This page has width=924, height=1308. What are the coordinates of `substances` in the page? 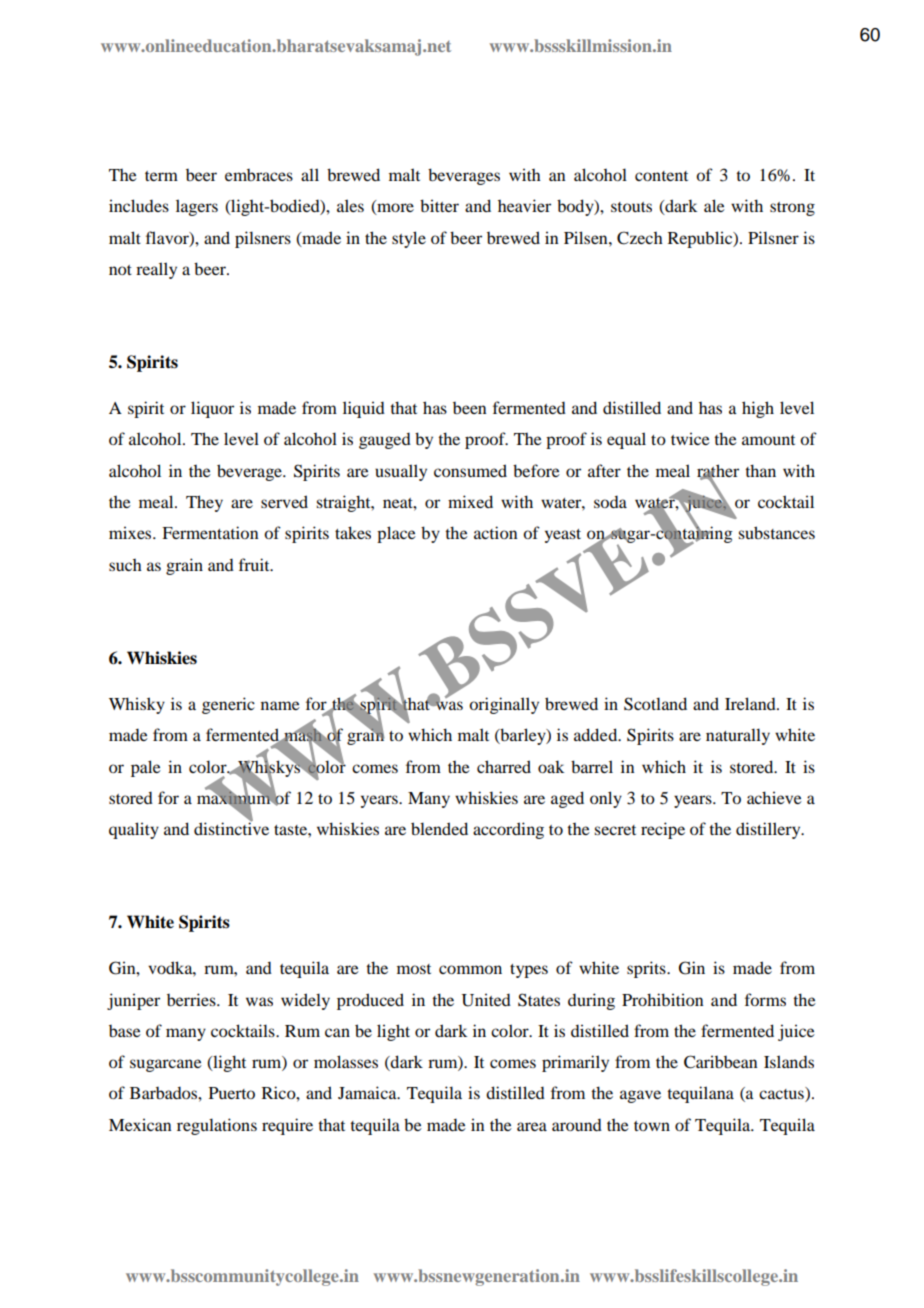 It's located at (776, 532).
